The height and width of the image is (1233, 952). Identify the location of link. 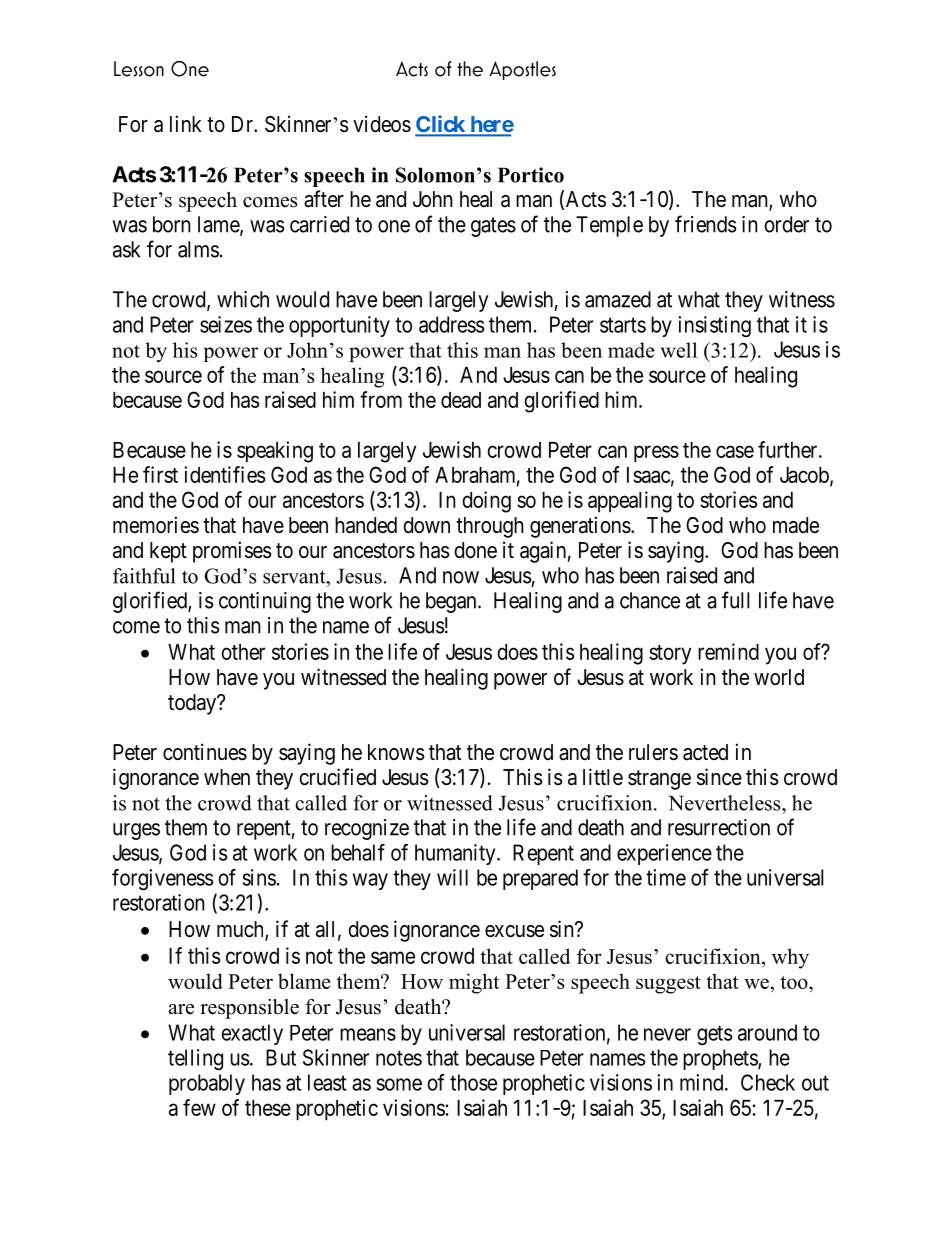
(186, 123).
